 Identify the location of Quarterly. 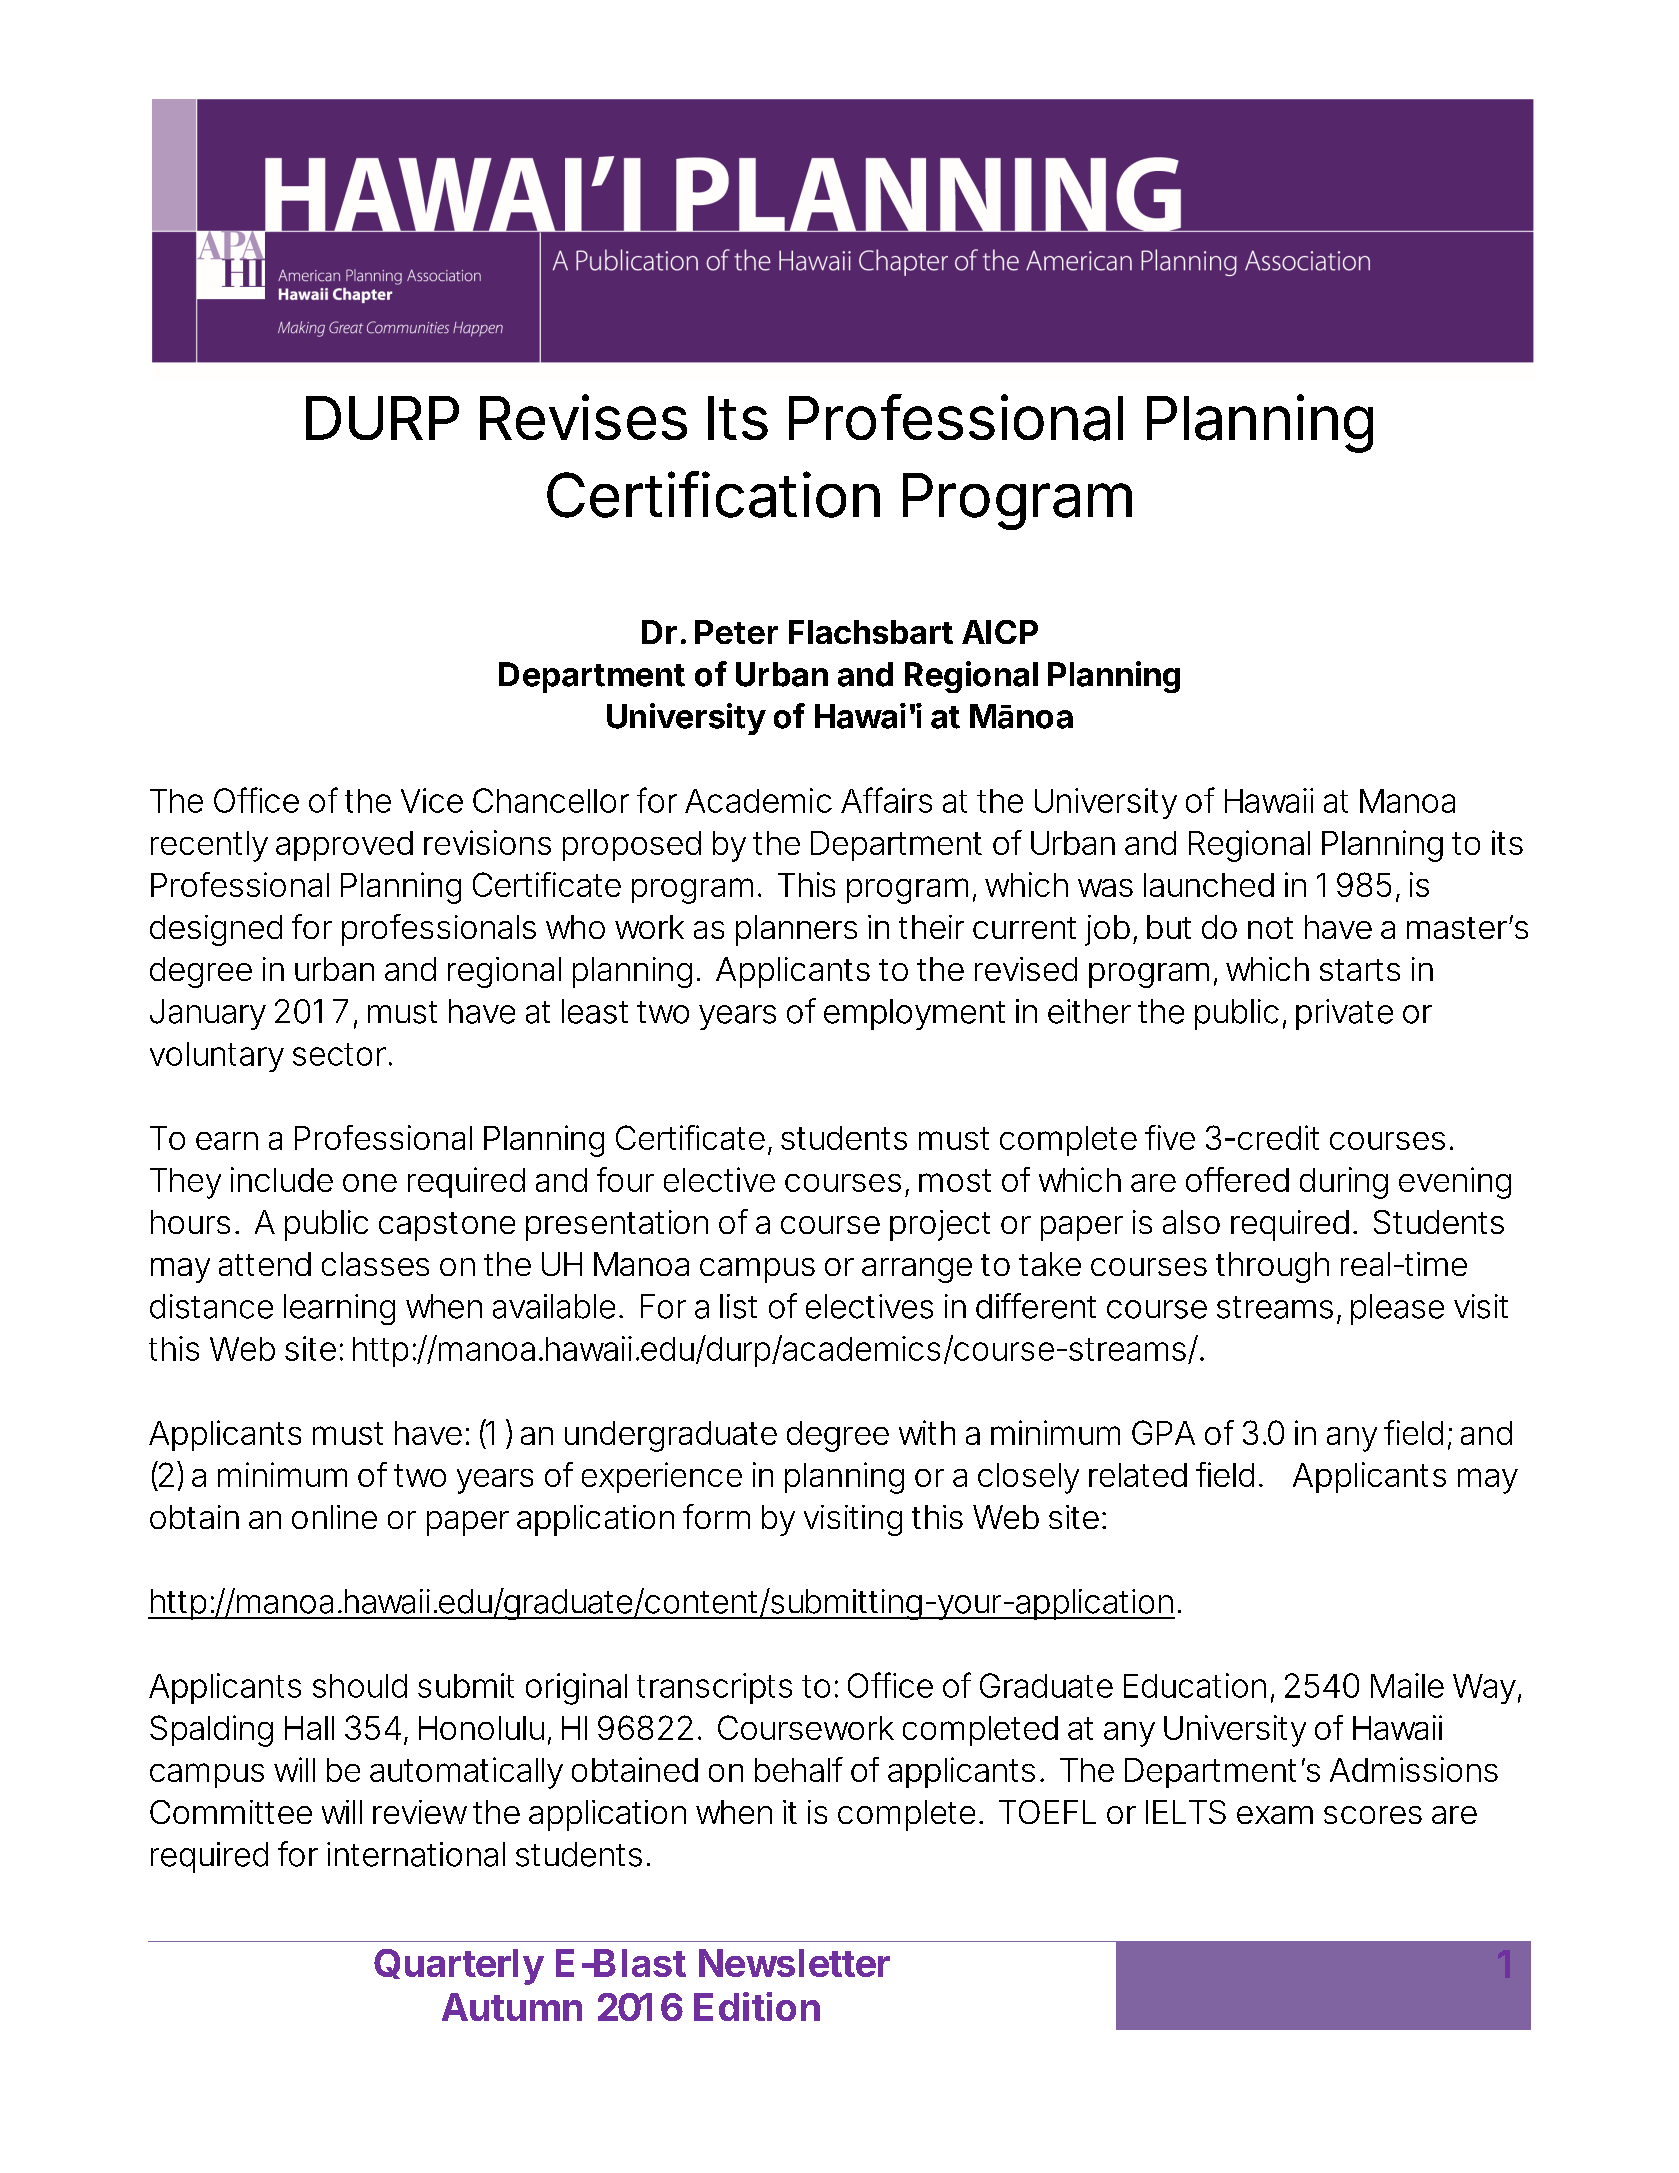
(459, 1967).
